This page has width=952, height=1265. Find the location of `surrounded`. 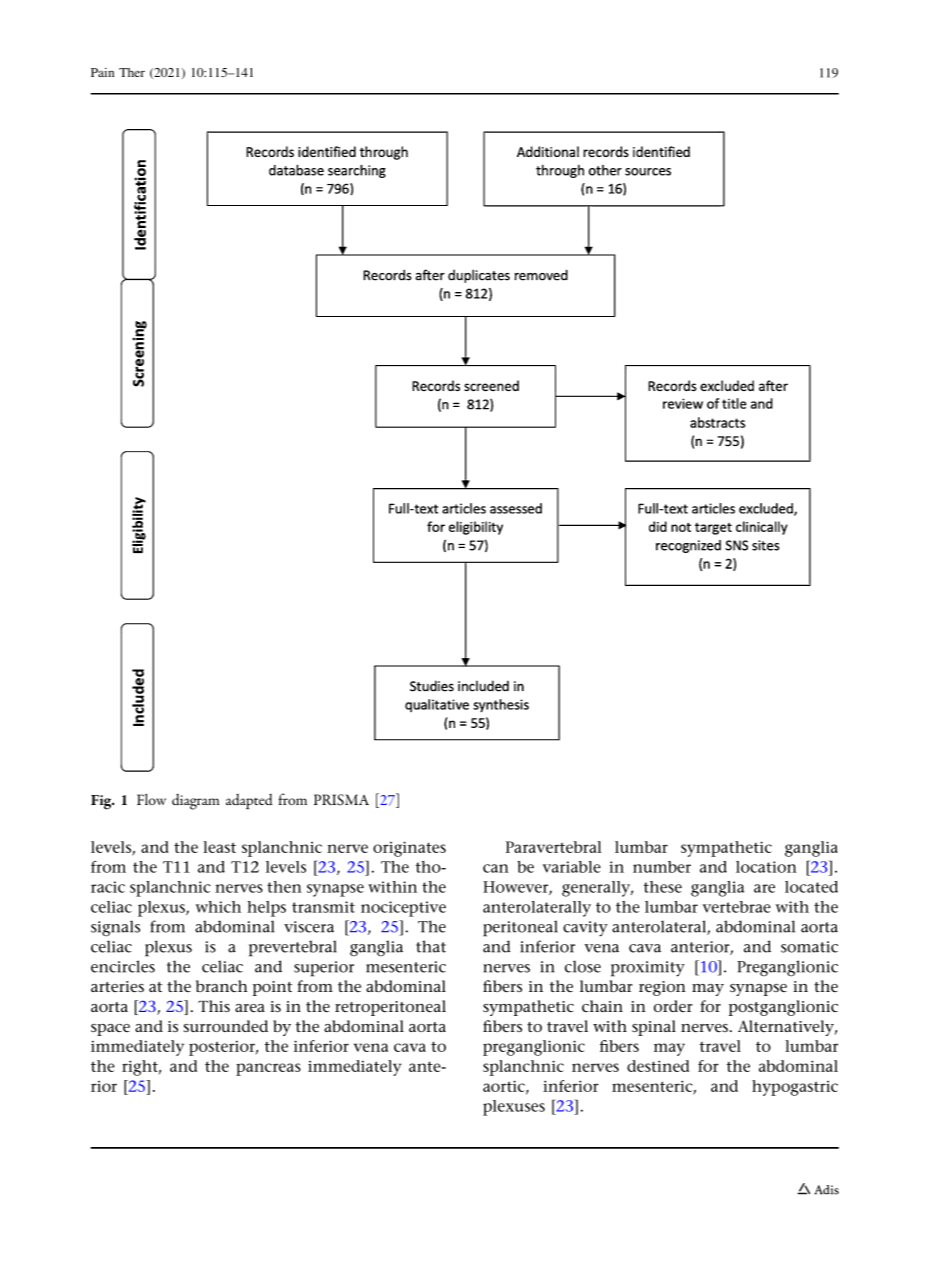

surrounded is located at coordinates (226, 1026).
